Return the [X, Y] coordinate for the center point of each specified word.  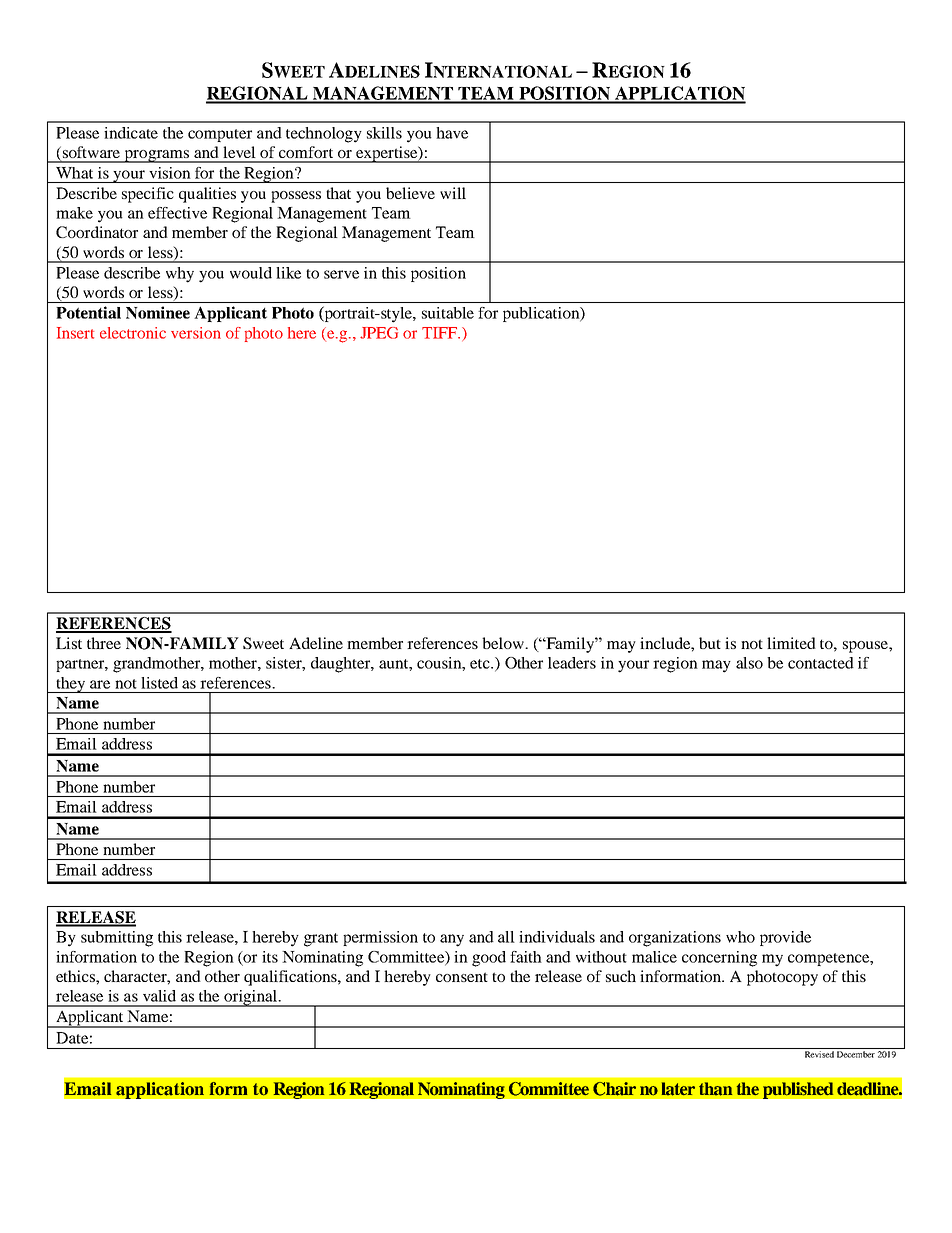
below [504, 643]
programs [157, 156]
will [453, 193]
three [104, 643]
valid [159, 996]
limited [791, 643]
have [452, 133]
